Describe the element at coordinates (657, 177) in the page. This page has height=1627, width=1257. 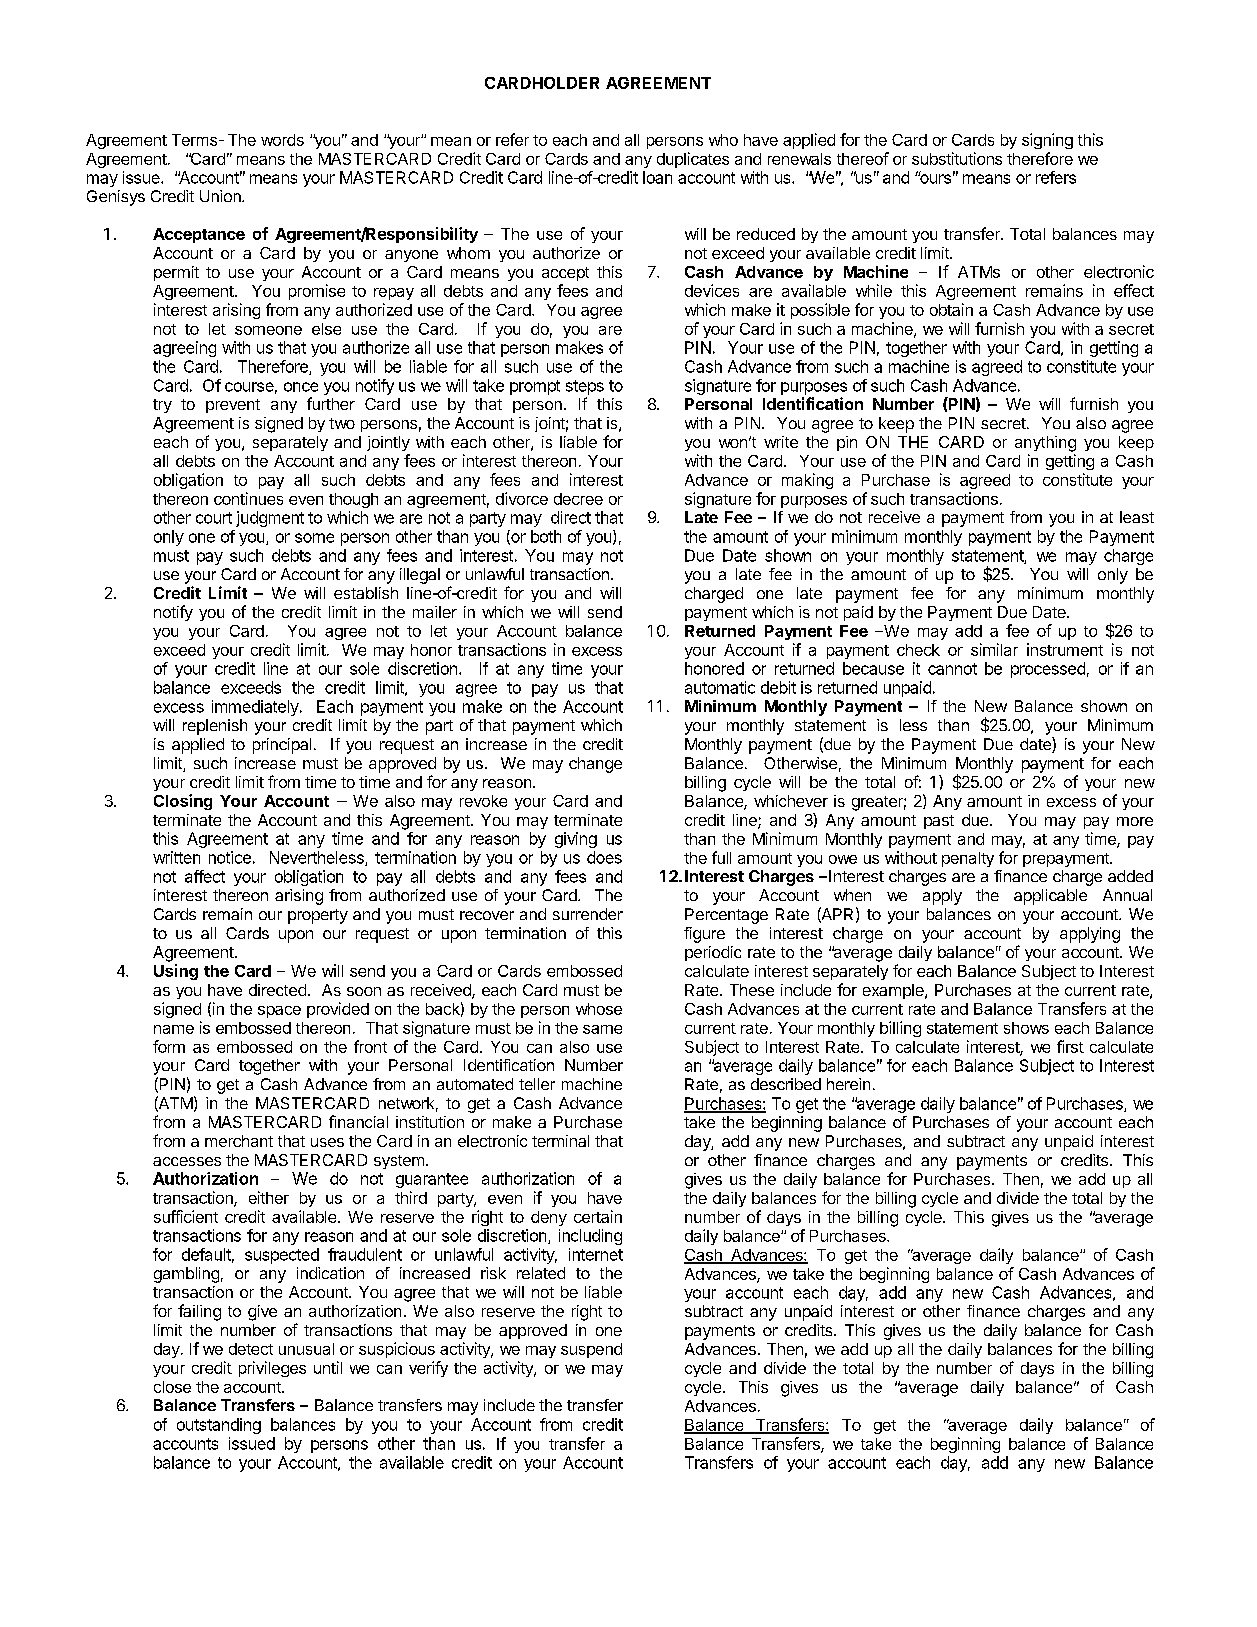
I see `loan` at that location.
